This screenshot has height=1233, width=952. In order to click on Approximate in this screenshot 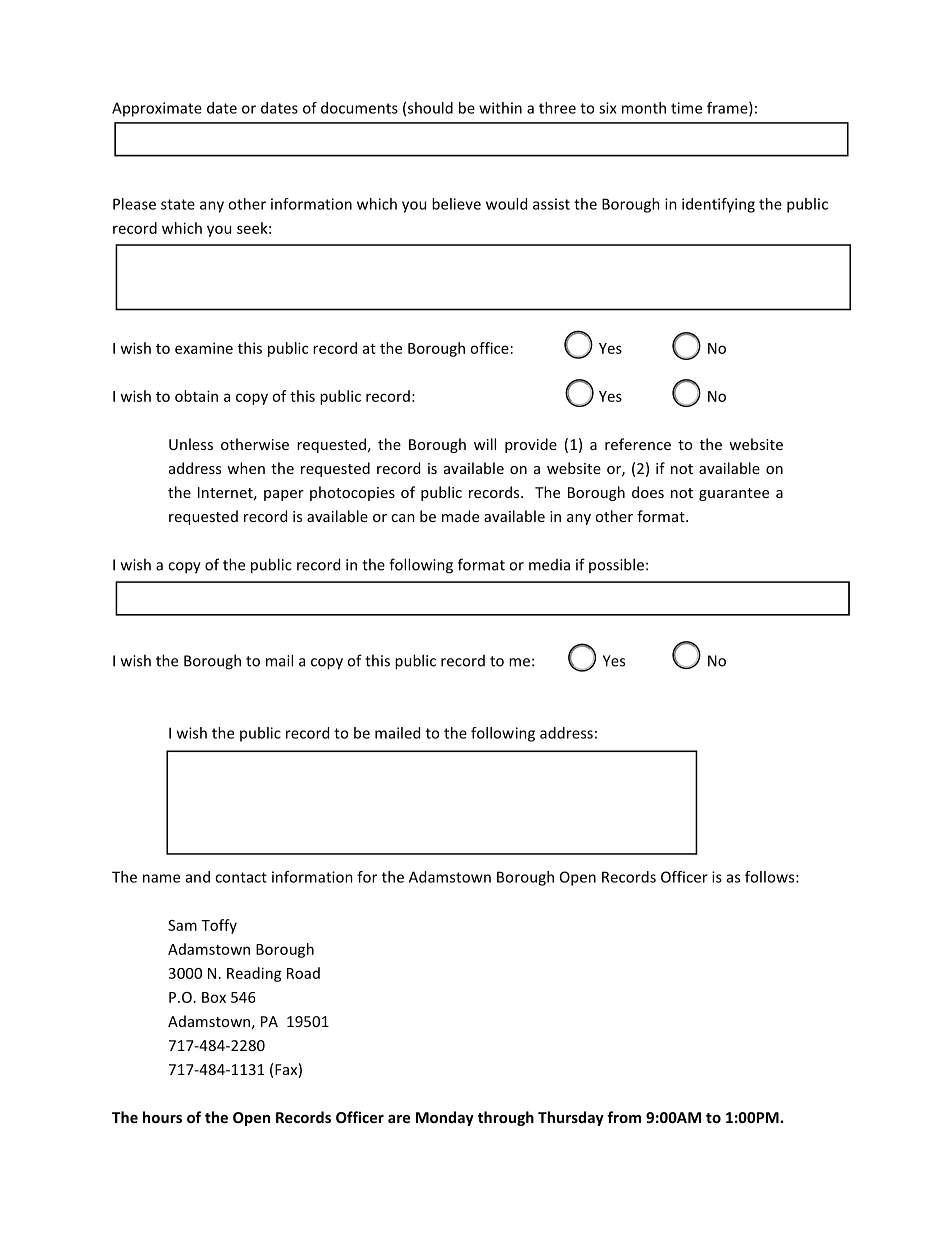, I will do `click(157, 109)`.
